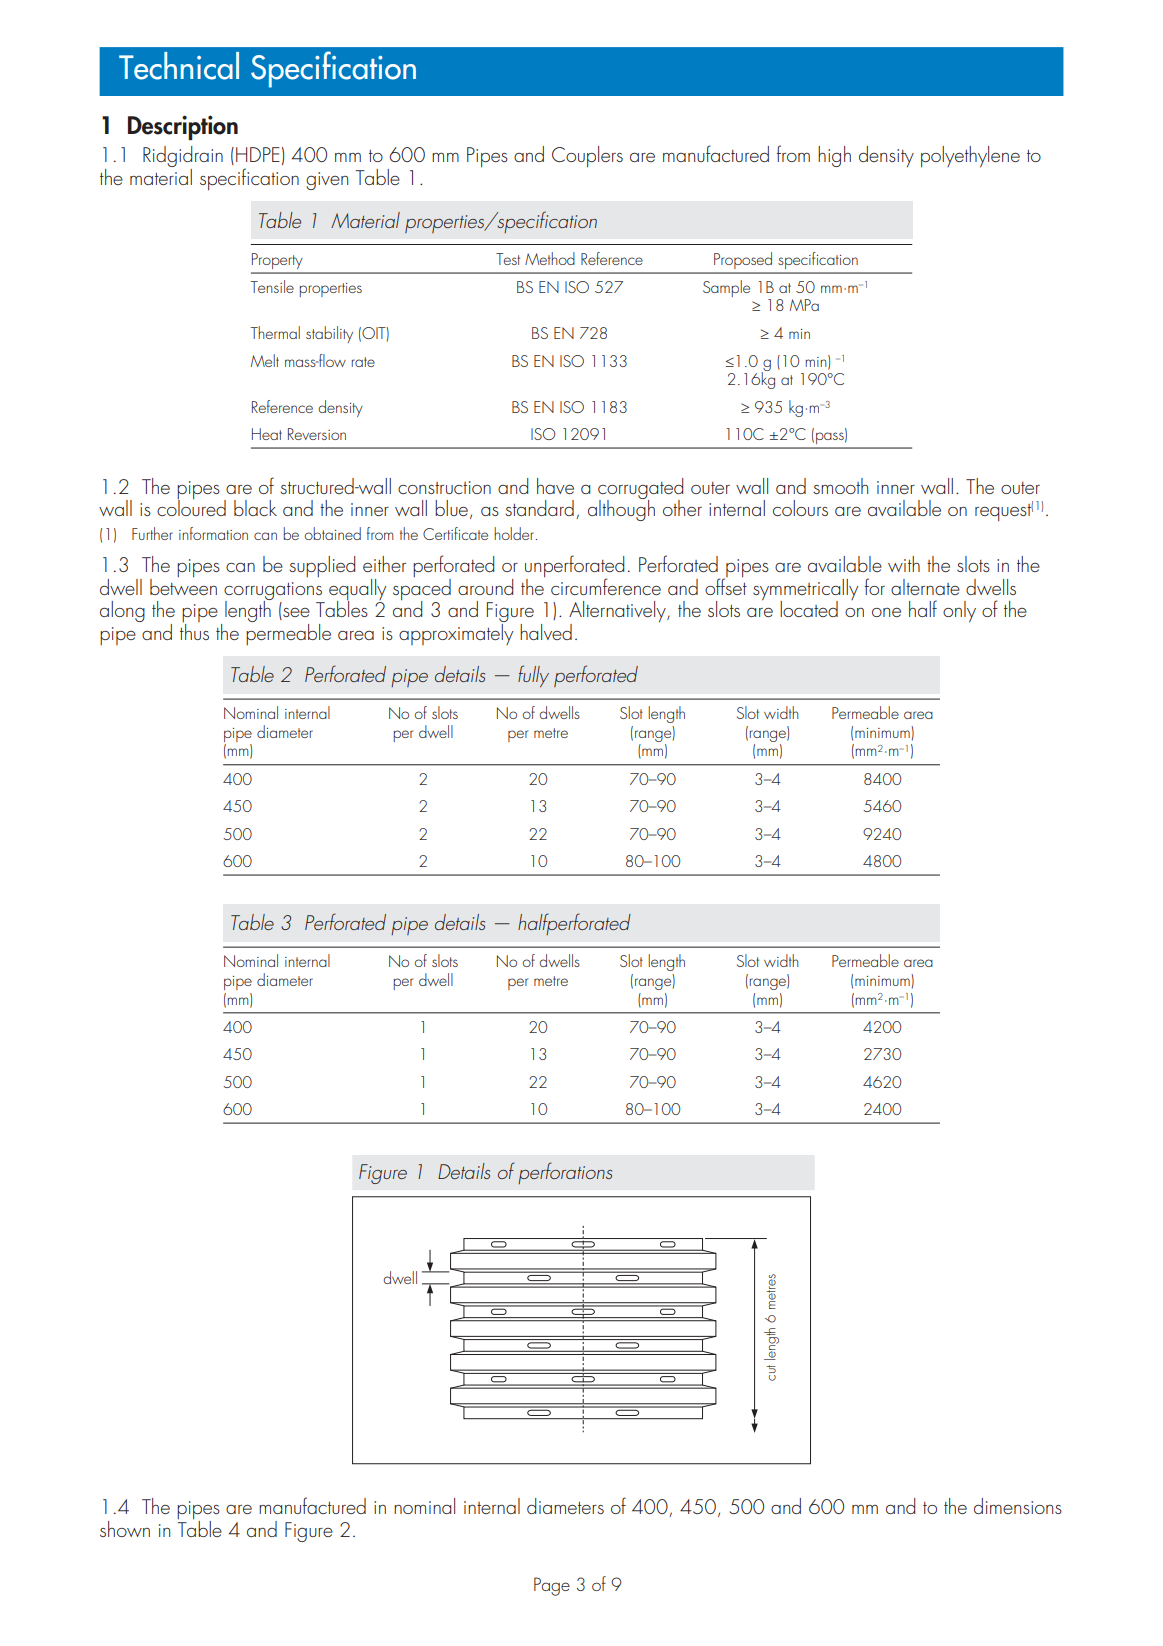 The width and height of the screenshot is (1163, 1646). I want to click on only, so click(959, 612).
